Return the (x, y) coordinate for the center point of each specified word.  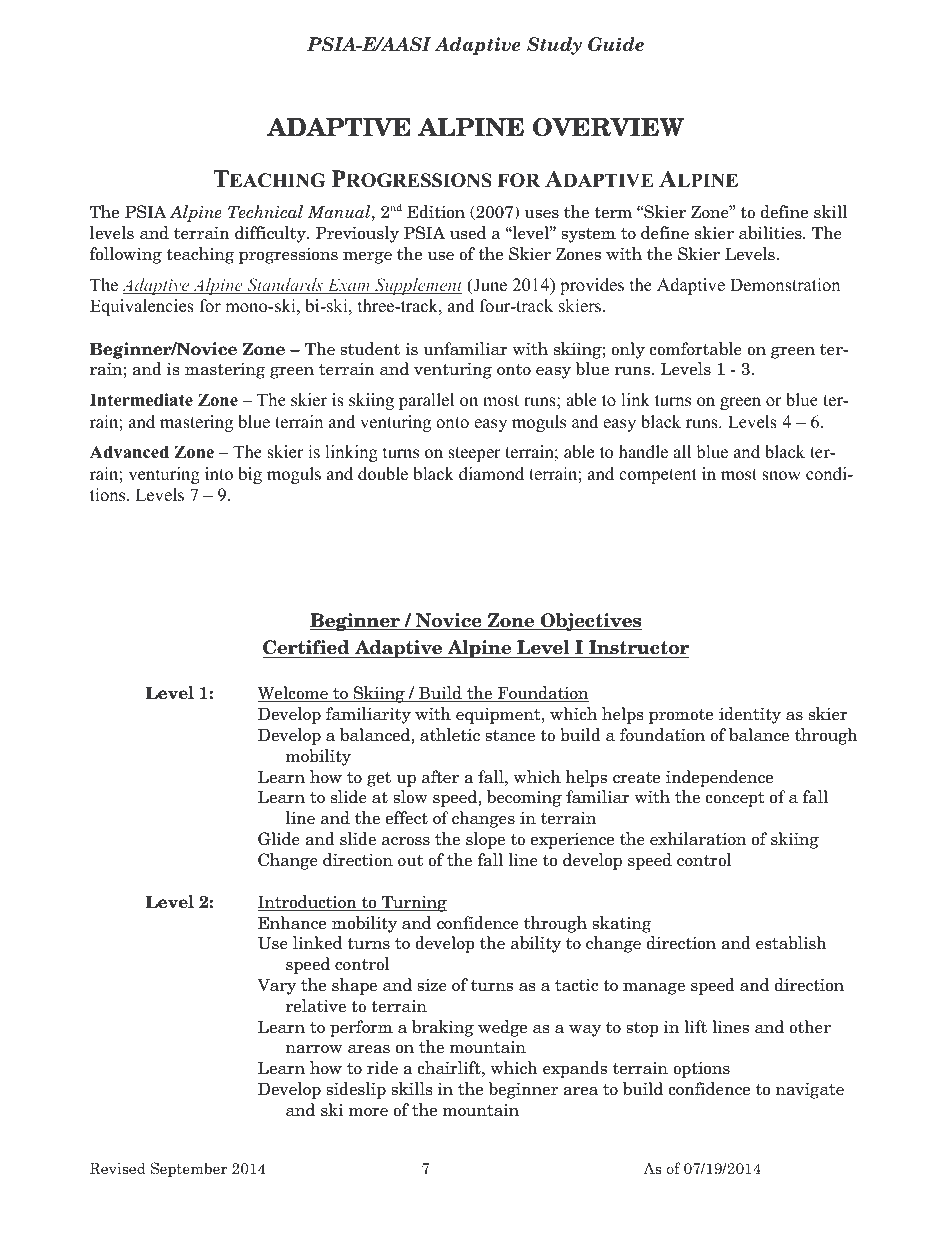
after (440, 777)
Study (554, 46)
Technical (265, 212)
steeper (474, 454)
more (368, 1112)
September (189, 1169)
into (219, 474)
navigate (810, 1090)
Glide (279, 839)
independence (719, 778)
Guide (616, 44)
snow (781, 476)
